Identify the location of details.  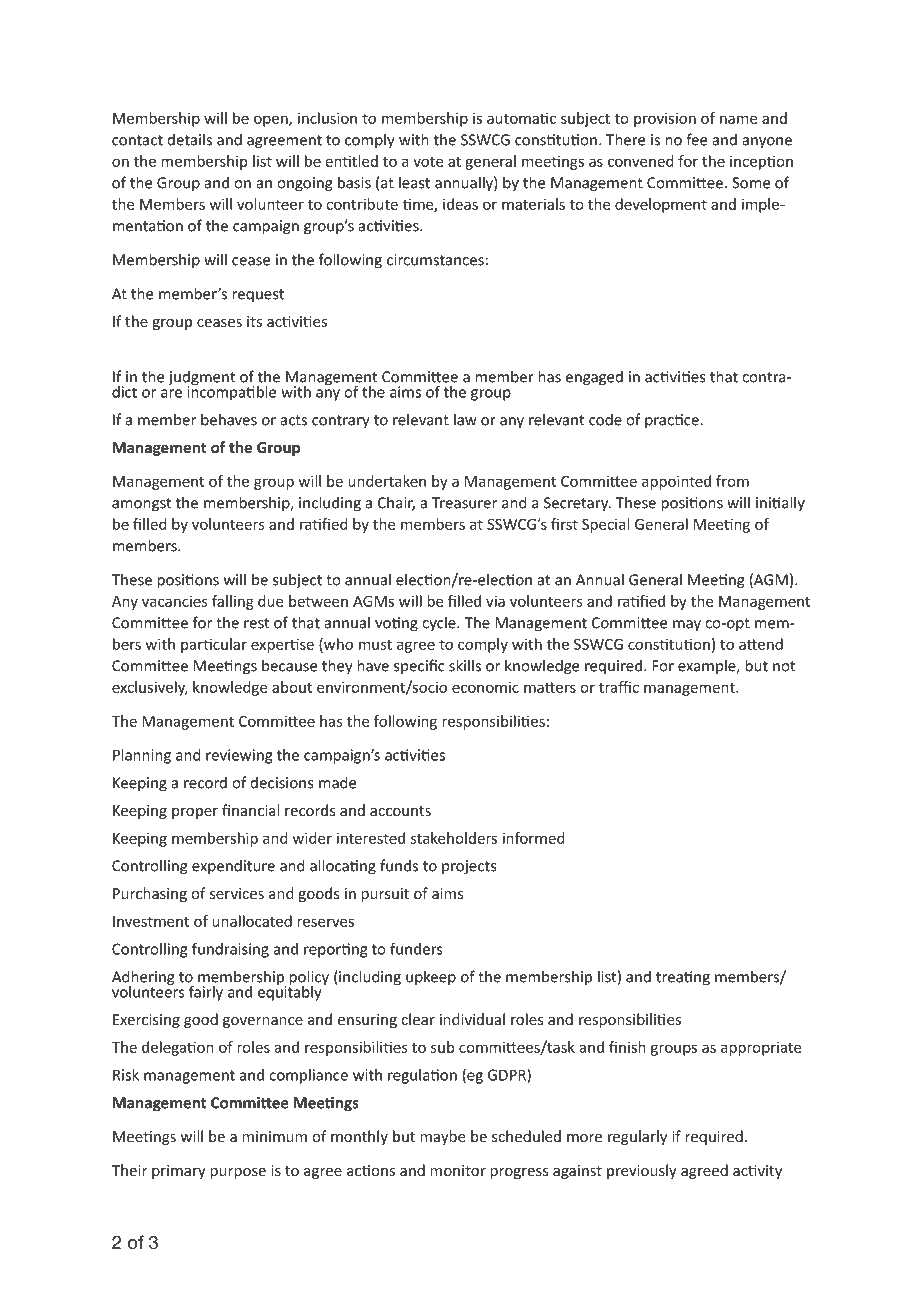
(190, 139).
